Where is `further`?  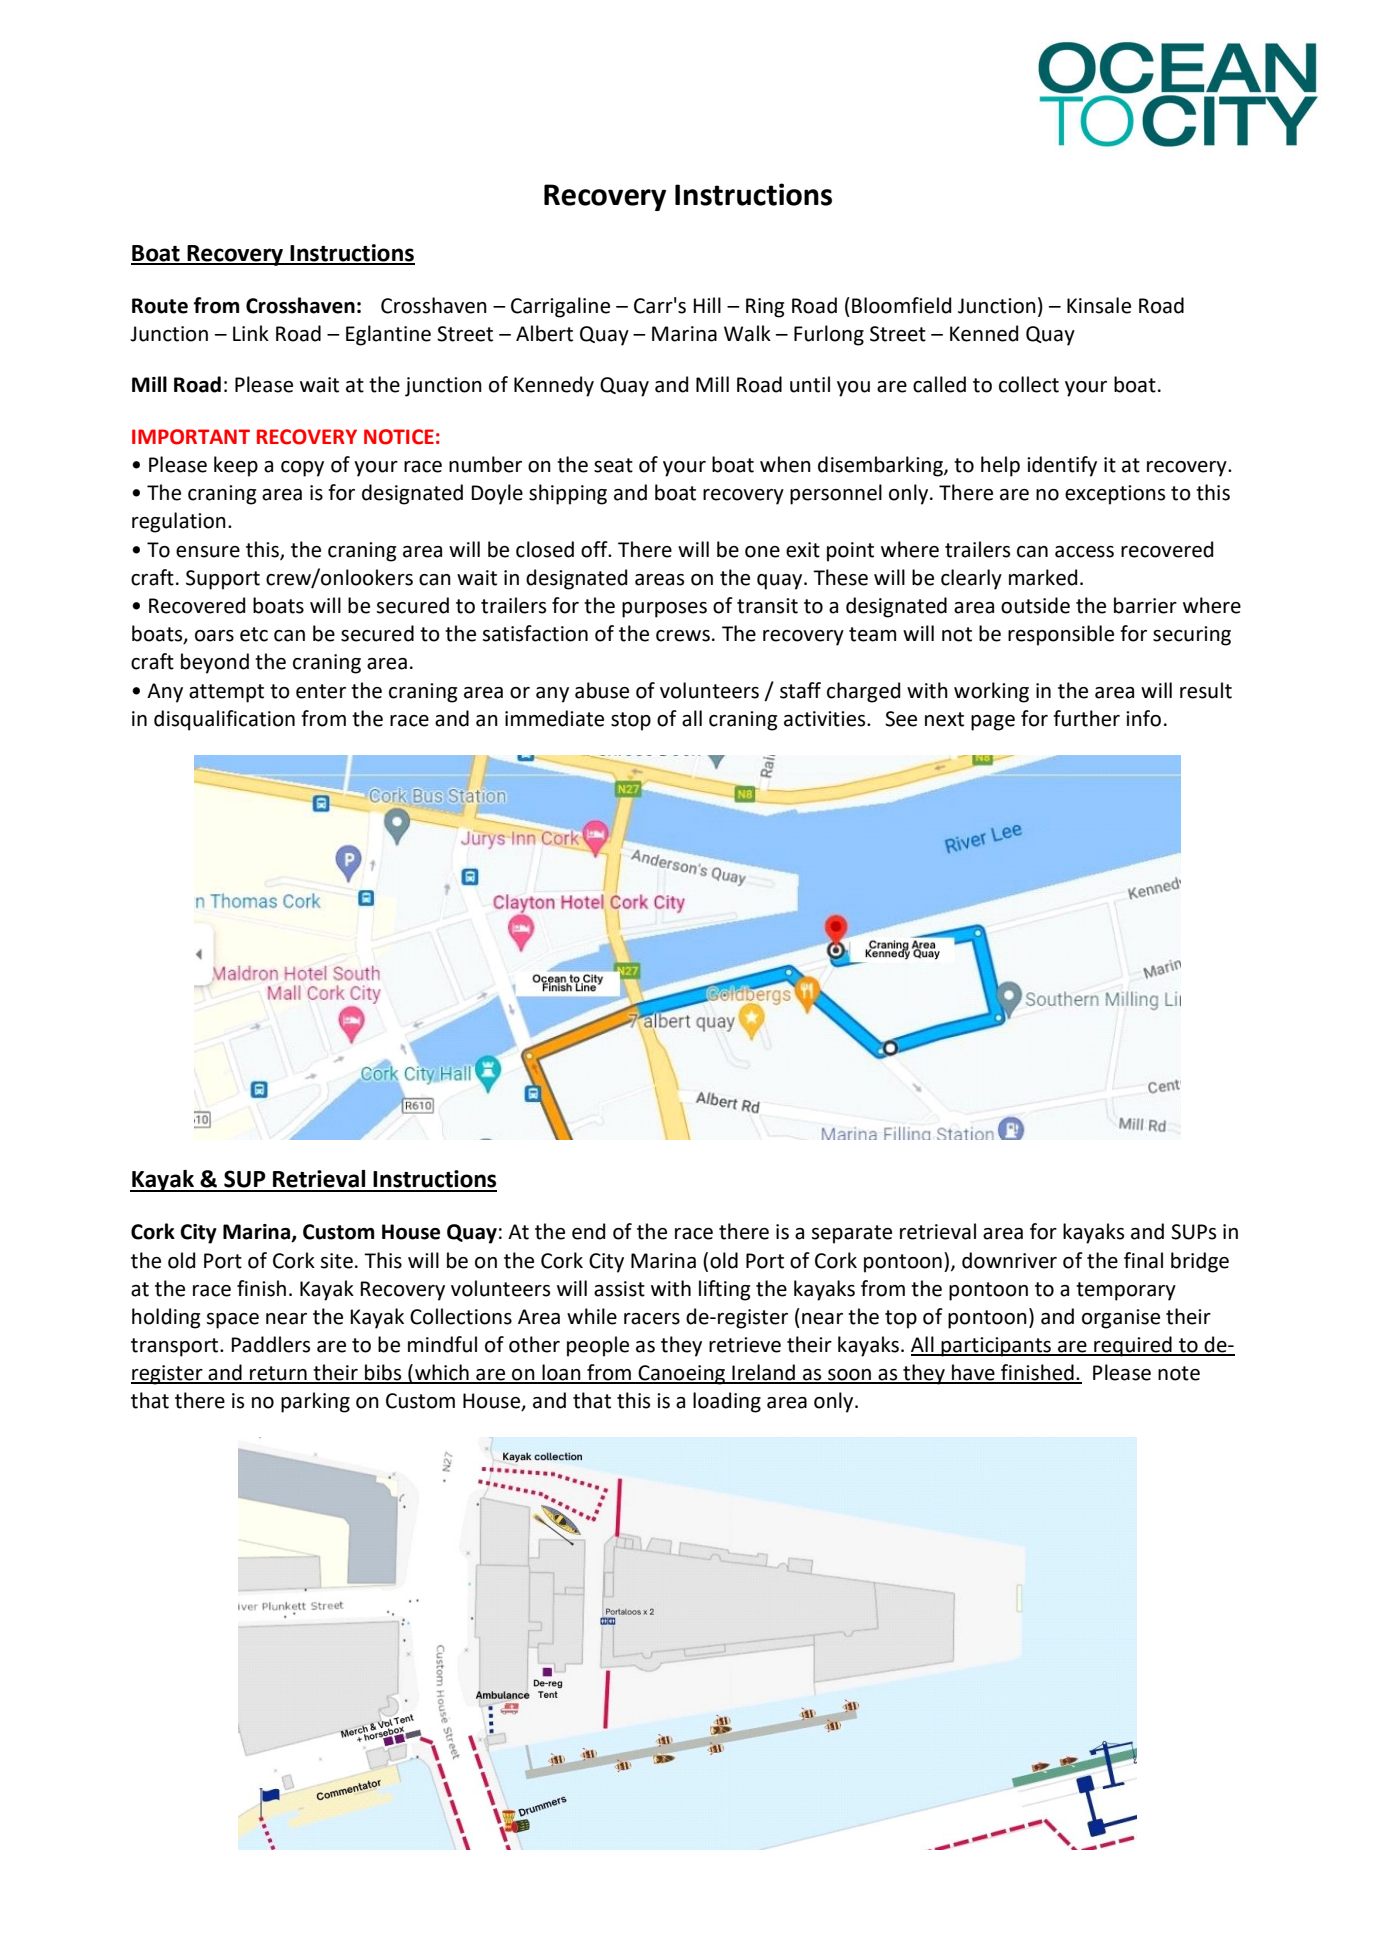
further is located at coordinates (1086, 718).
